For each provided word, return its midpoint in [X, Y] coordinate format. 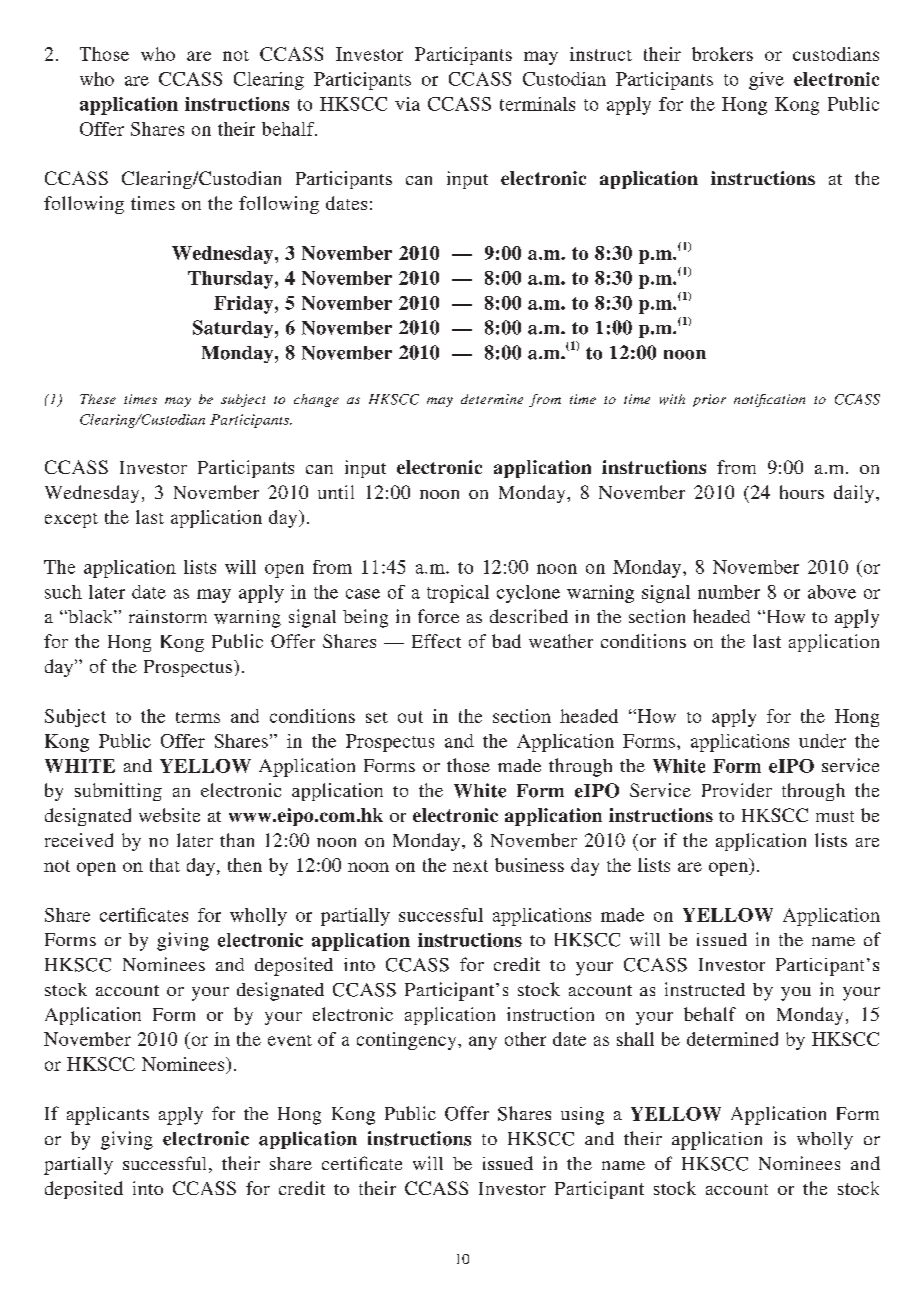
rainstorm [168, 616]
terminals [537, 104]
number [729, 592]
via [407, 104]
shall [635, 1039]
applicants [108, 1116]
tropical [458, 594]
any [483, 1043]
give [766, 81]
